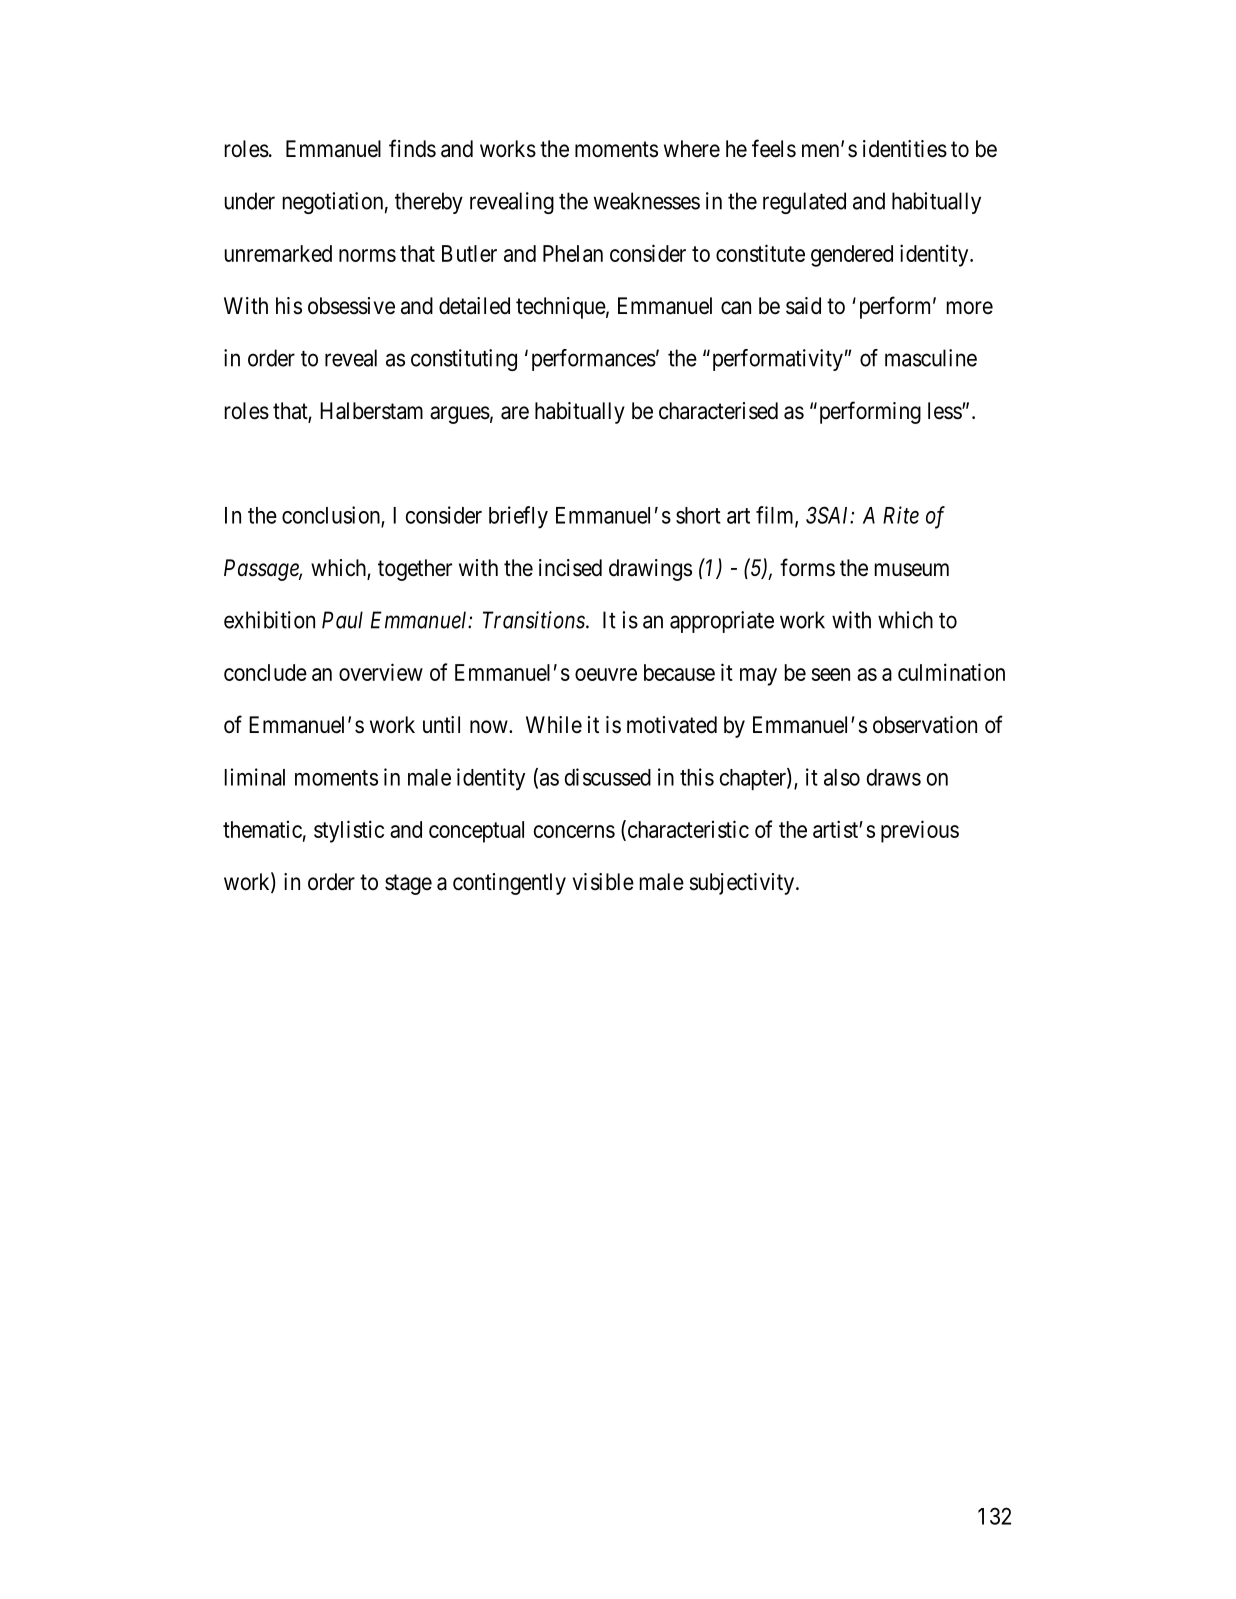 The image size is (1236, 1599). I want to click on weaknesses, so click(647, 201).
